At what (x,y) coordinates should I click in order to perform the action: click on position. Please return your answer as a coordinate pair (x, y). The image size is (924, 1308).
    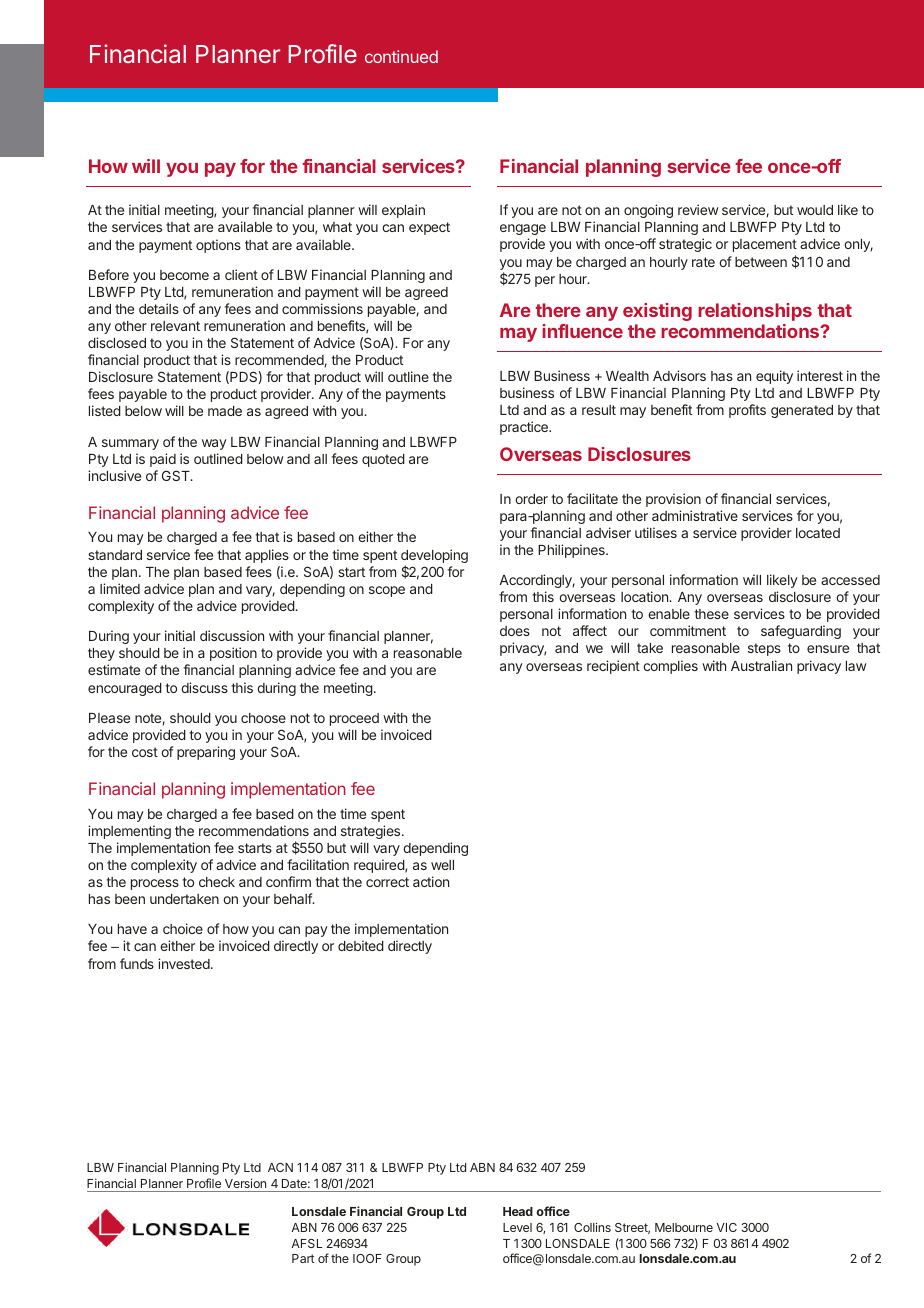
    Looking at the image, I should click on (233, 654).
